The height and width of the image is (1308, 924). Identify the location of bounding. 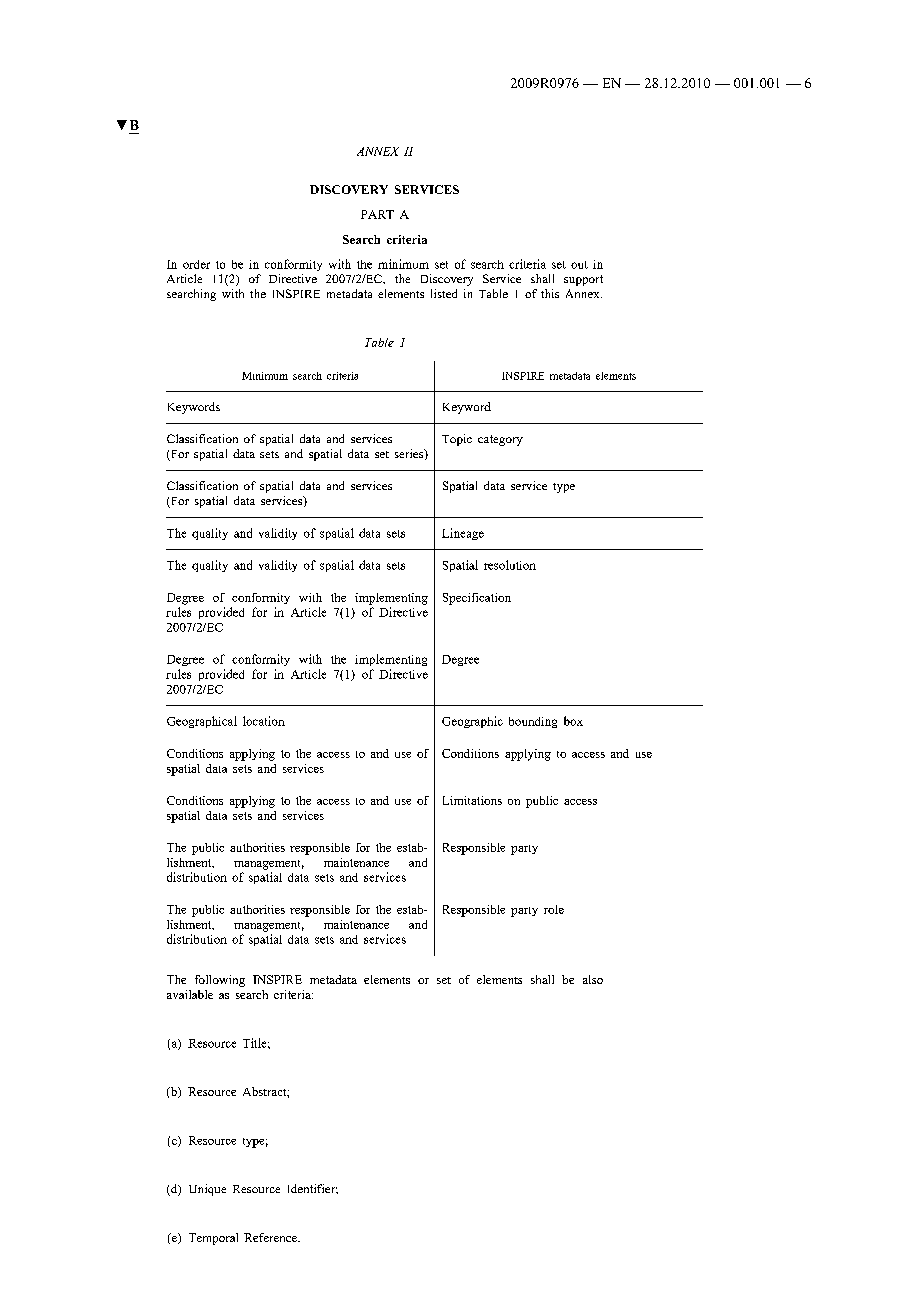
(533, 722).
